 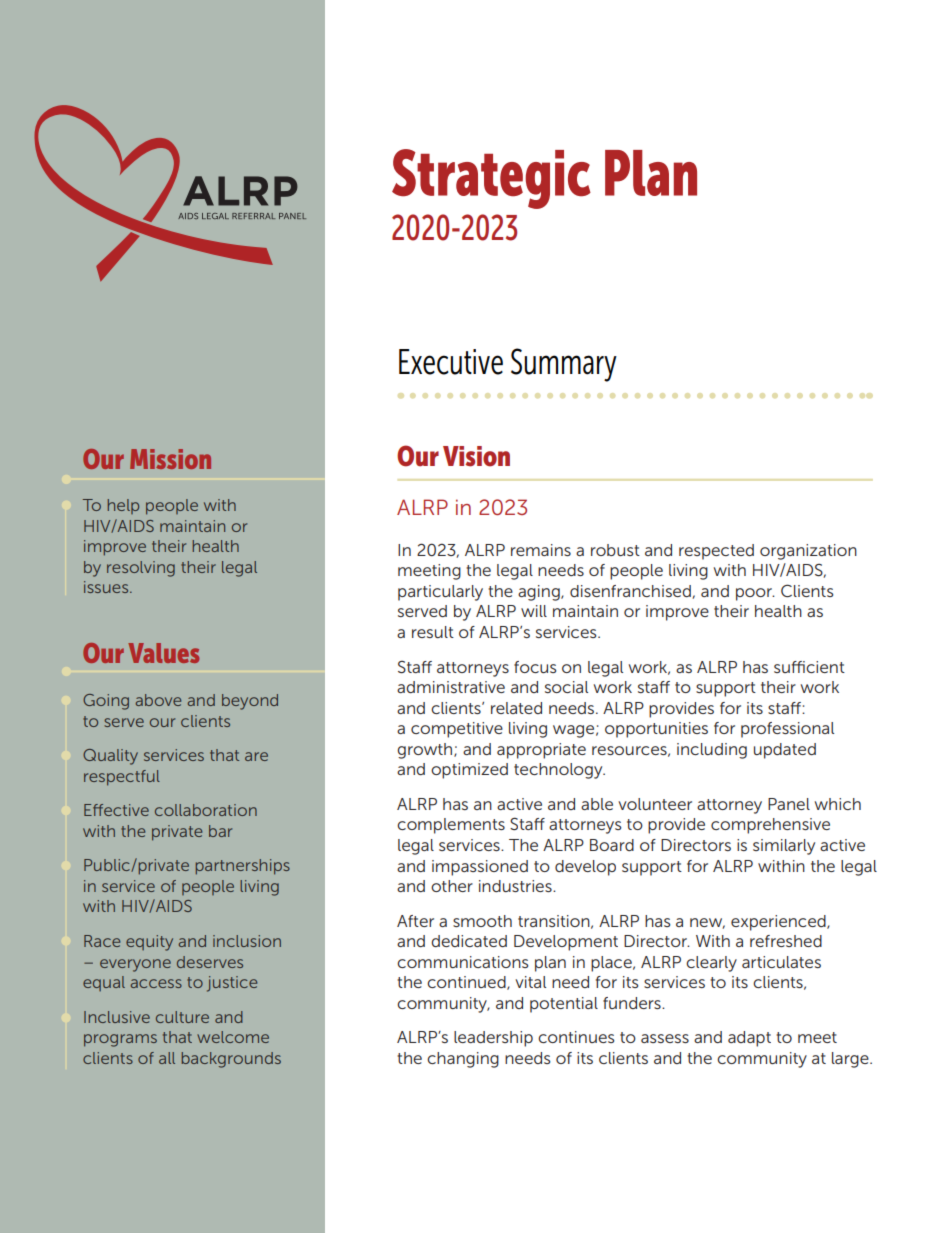 I want to click on Mission, so click(x=170, y=459).
